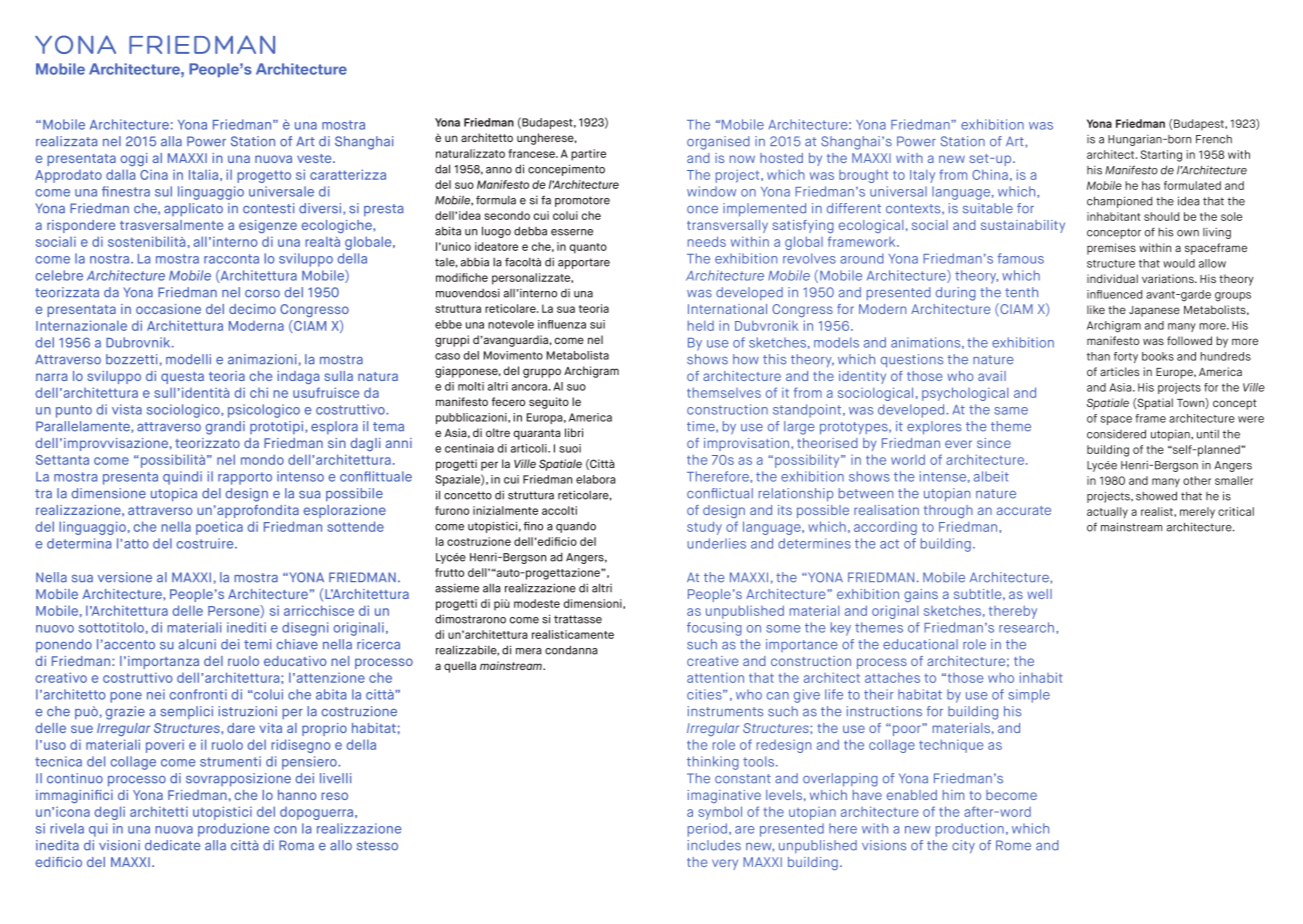 This page has height=924, width=1303. What do you see at coordinates (720, 493) in the page?
I see `conflictual` at bounding box center [720, 493].
